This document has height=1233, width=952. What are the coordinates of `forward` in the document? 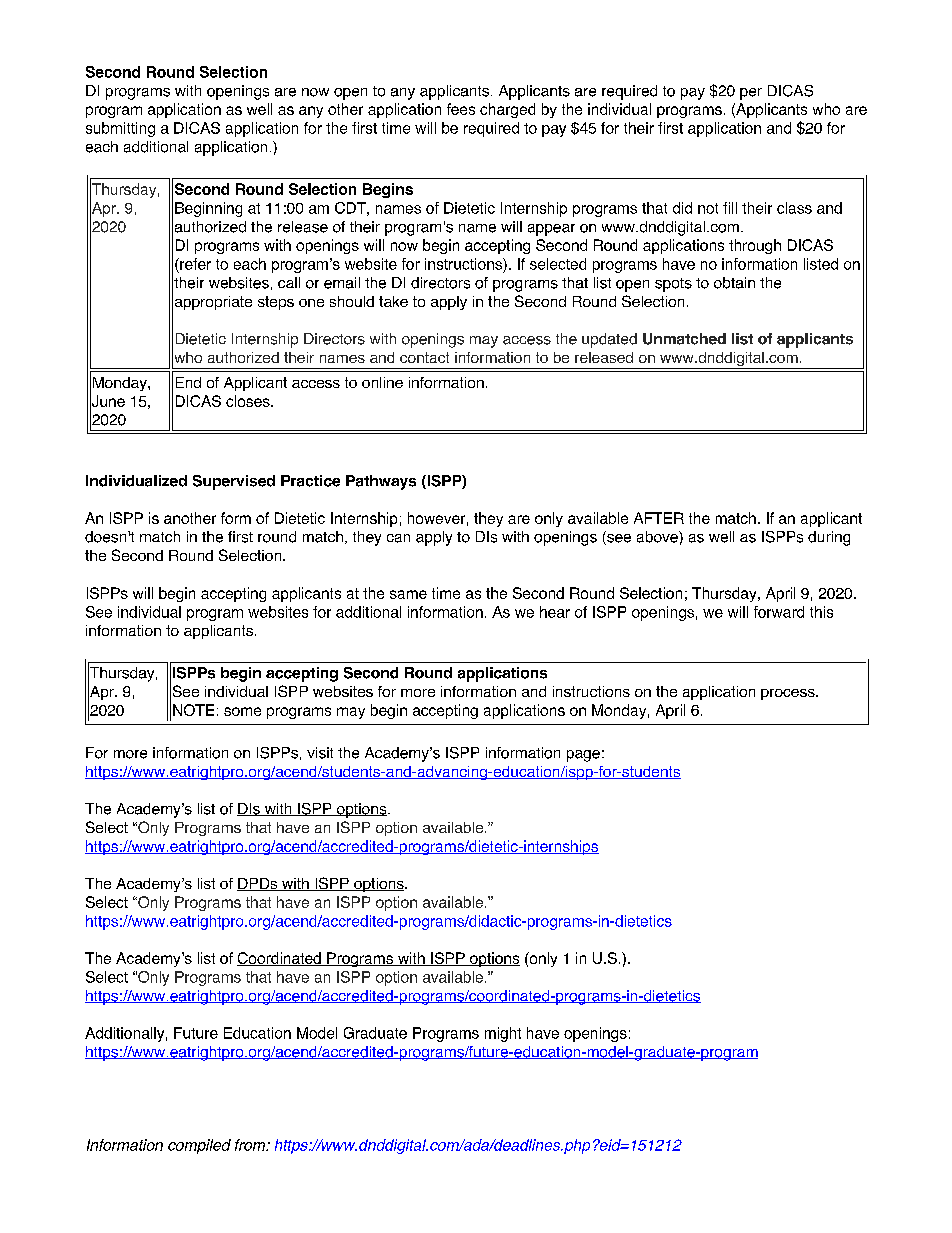 It's located at (779, 612).
